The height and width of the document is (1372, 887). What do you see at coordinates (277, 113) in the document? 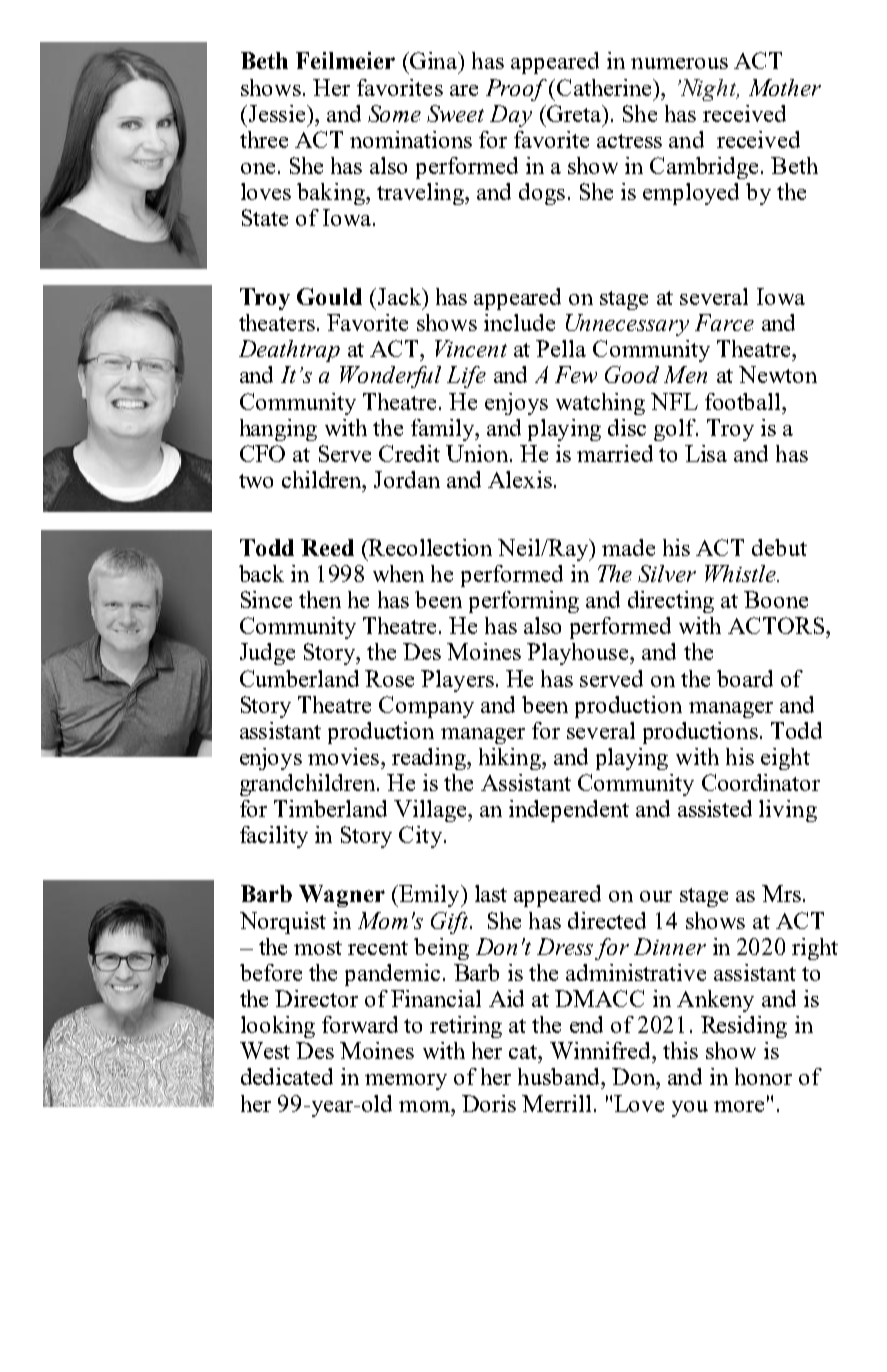
I see `Jessie` at bounding box center [277, 113].
